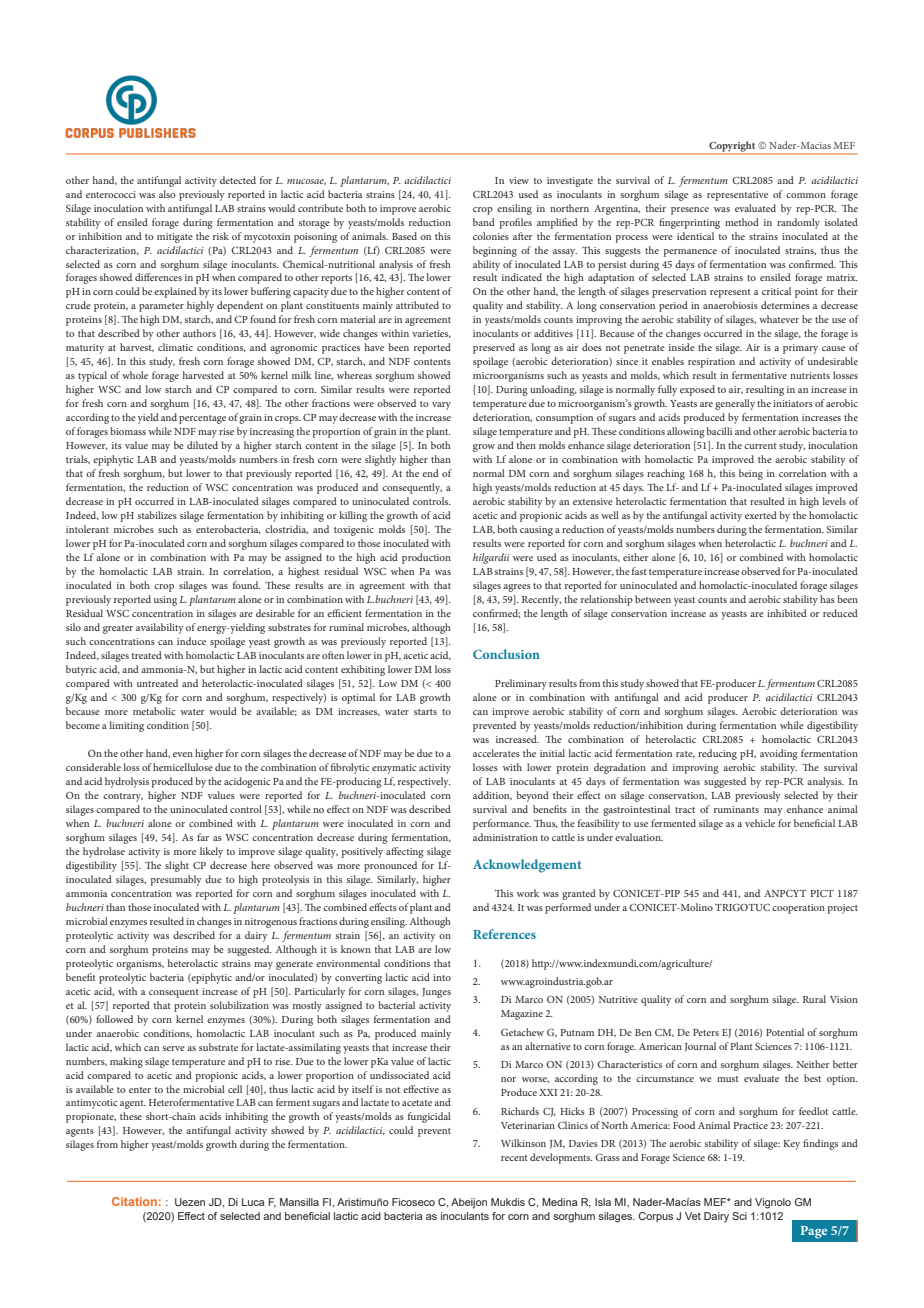 The width and height of the screenshot is (924, 1308). Describe the element at coordinates (760, 446) in the screenshot. I see `current` at that location.
